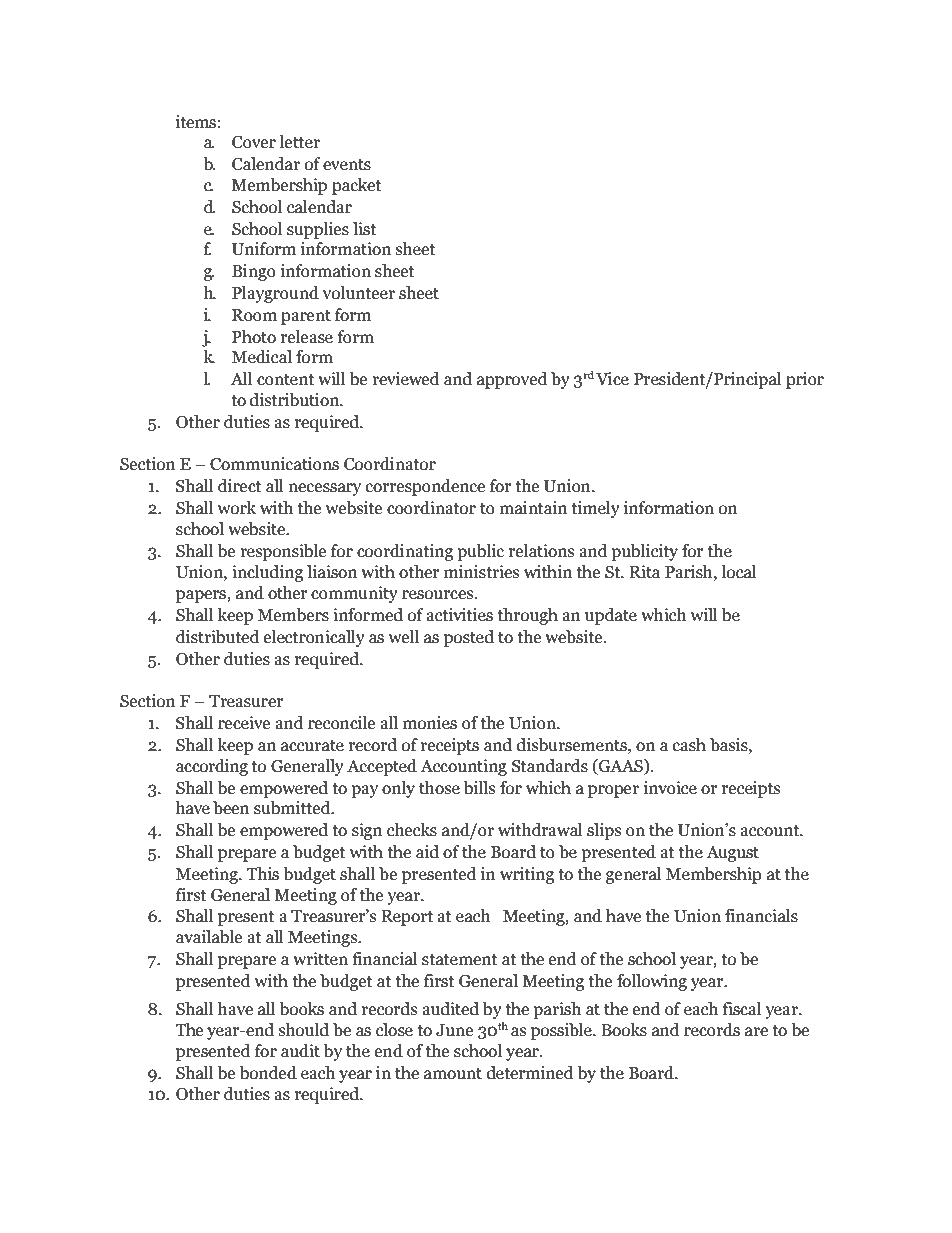  I want to click on prior, so click(805, 380).
